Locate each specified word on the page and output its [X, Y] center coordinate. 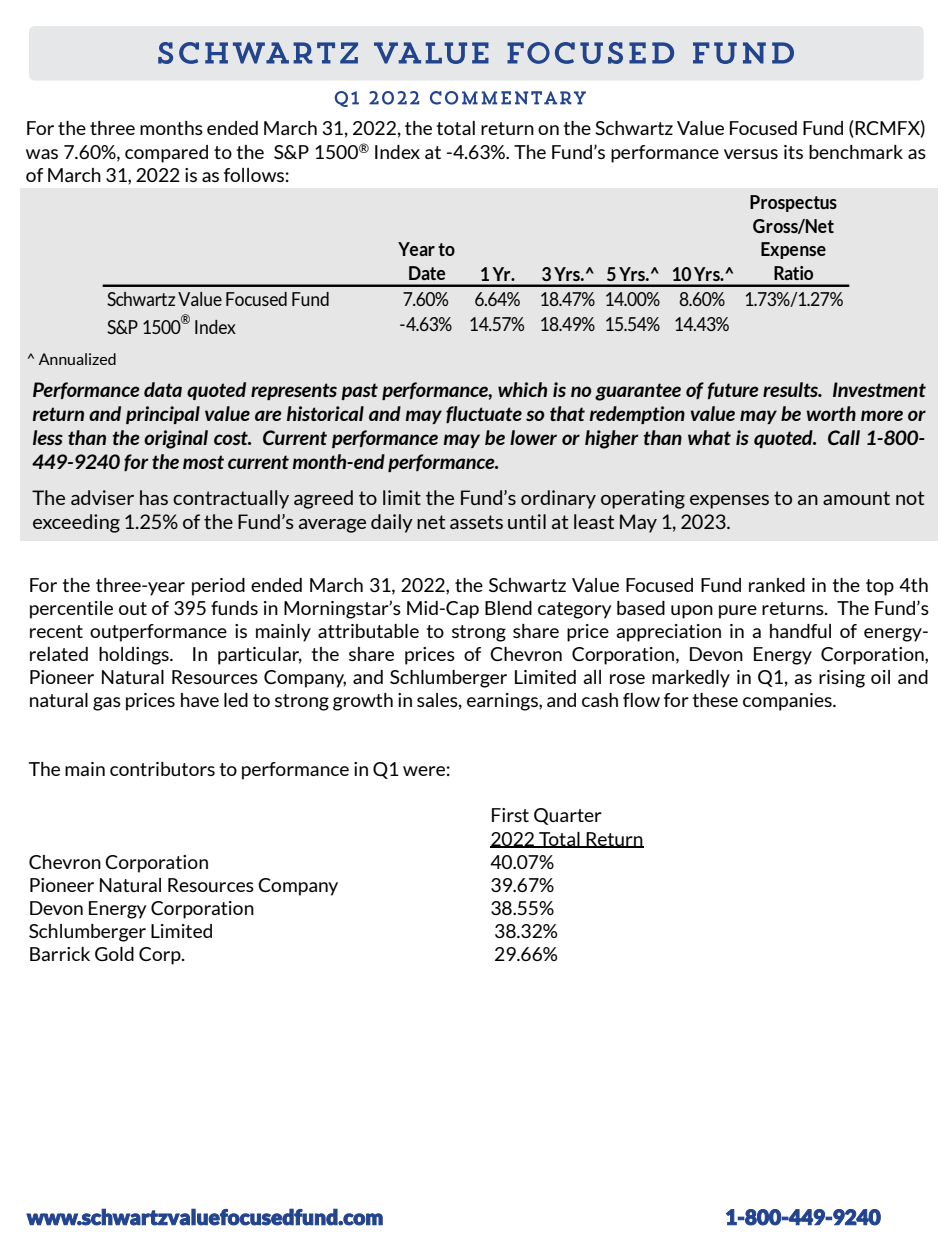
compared [166, 154]
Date [427, 273]
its [793, 152]
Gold [114, 954]
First [510, 815]
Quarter [568, 816]
